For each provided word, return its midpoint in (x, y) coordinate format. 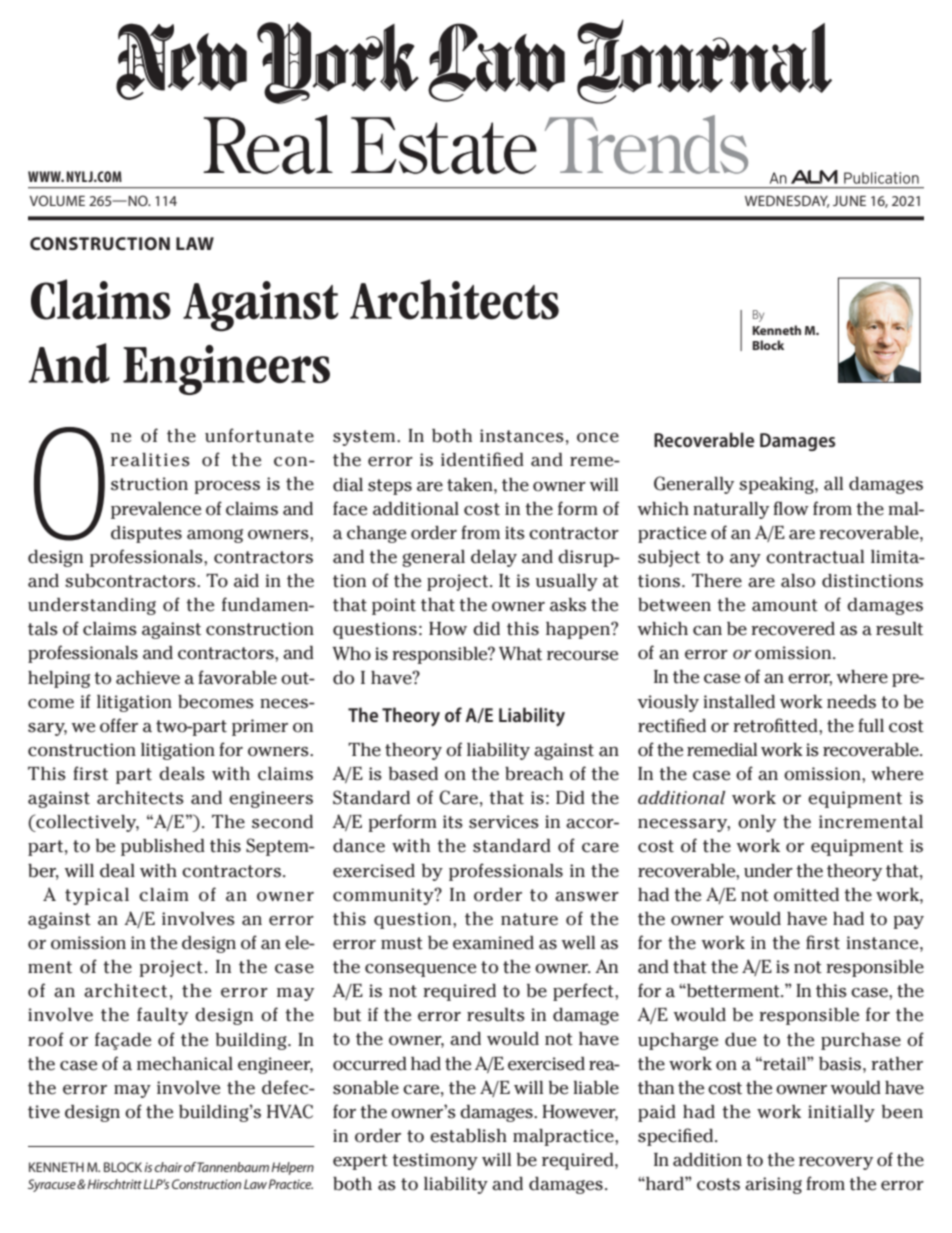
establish (468, 1136)
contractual (815, 557)
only (757, 823)
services (504, 822)
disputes (146, 534)
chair (168, 1167)
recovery (836, 1163)
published (163, 847)
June (849, 201)
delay (494, 558)
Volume (57, 200)
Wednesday (787, 201)
